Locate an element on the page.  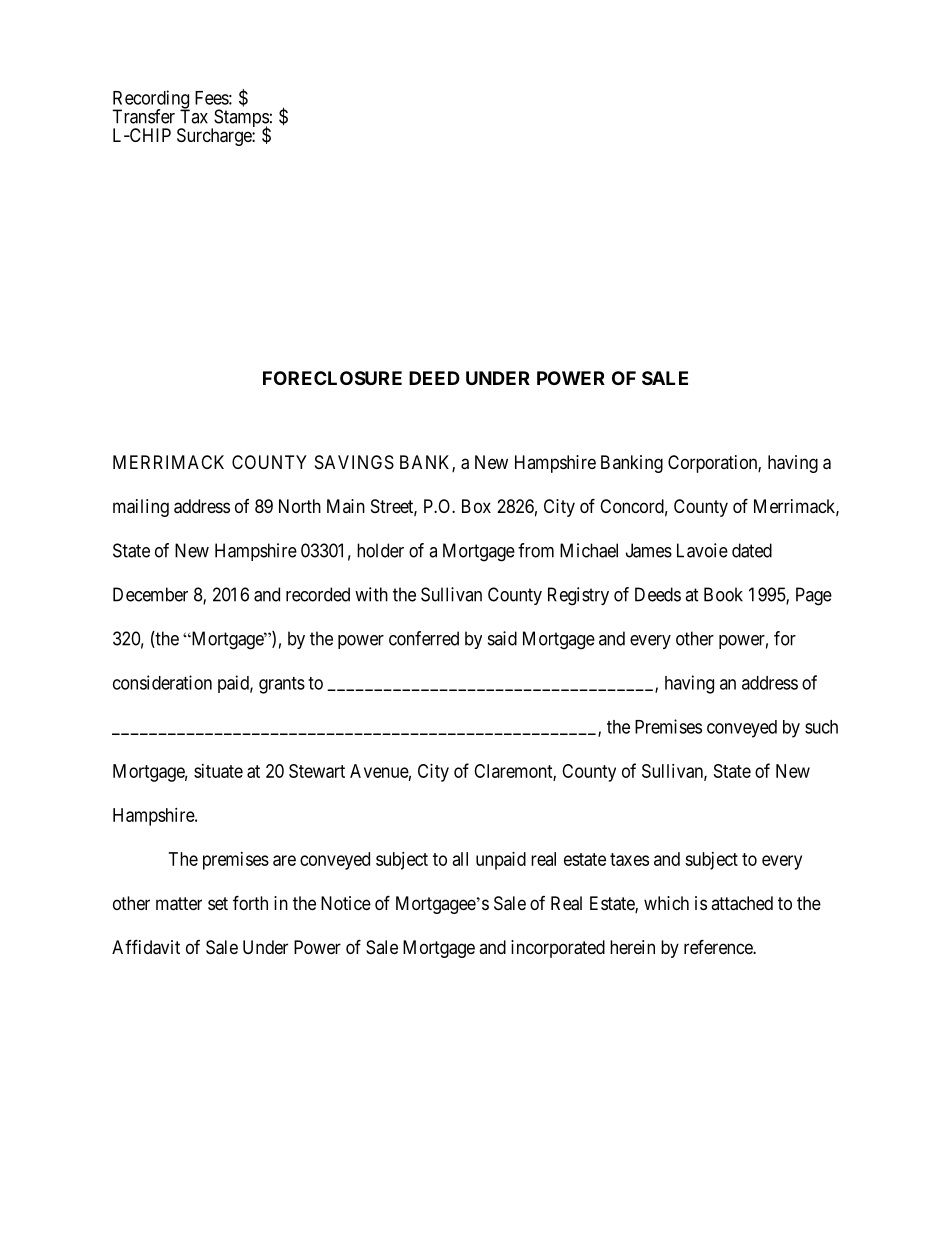
Stamps is located at coordinates (241, 119).
